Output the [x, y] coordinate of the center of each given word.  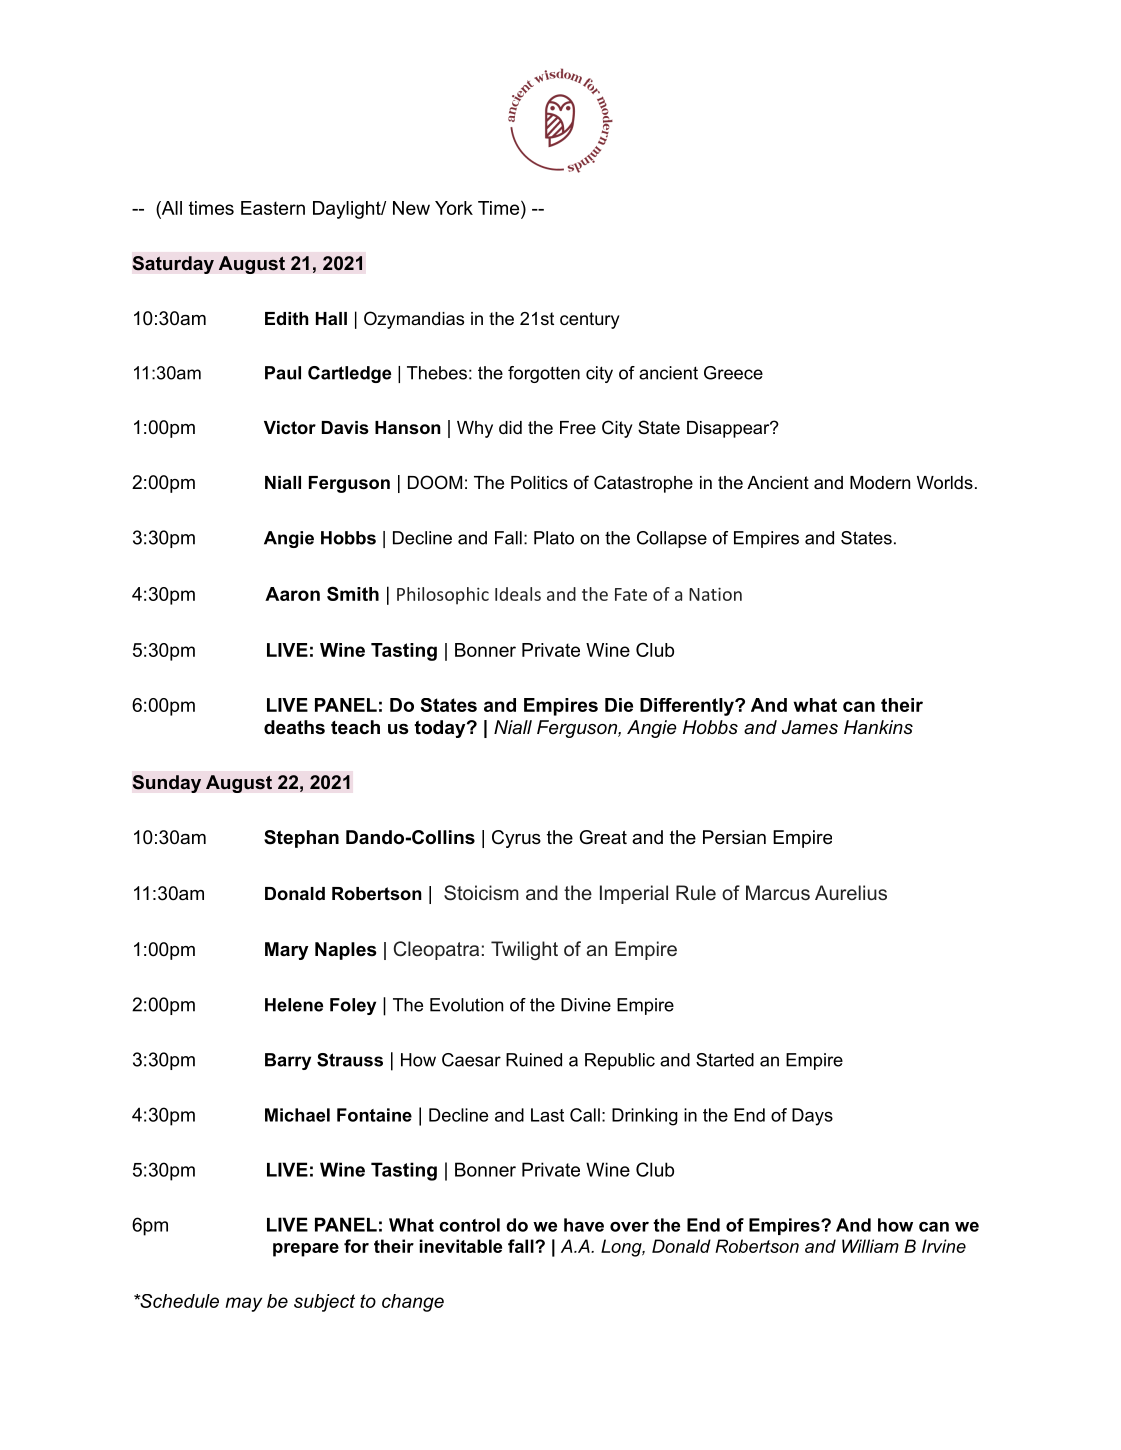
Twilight [524, 950]
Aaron [292, 594]
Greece [733, 373]
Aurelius [851, 892]
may [243, 1304]
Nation [715, 594]
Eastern [273, 208]
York [454, 208]
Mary [287, 951]
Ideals [518, 594]
